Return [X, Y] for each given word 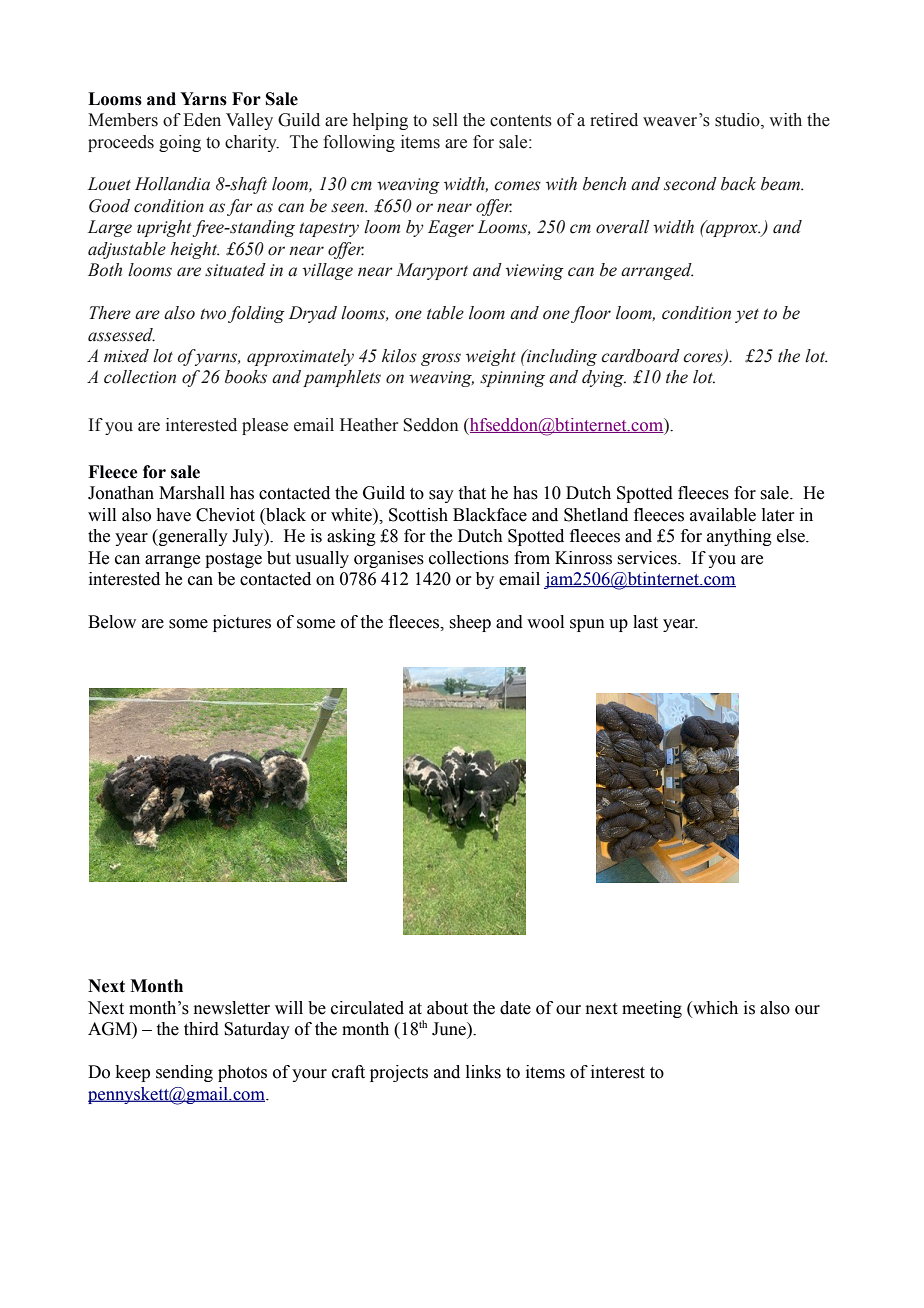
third [201, 1029]
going [180, 143]
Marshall [192, 493]
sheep [470, 623]
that [472, 493]
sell [445, 120]
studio [738, 121]
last [645, 622]
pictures [242, 623]
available [723, 515]
